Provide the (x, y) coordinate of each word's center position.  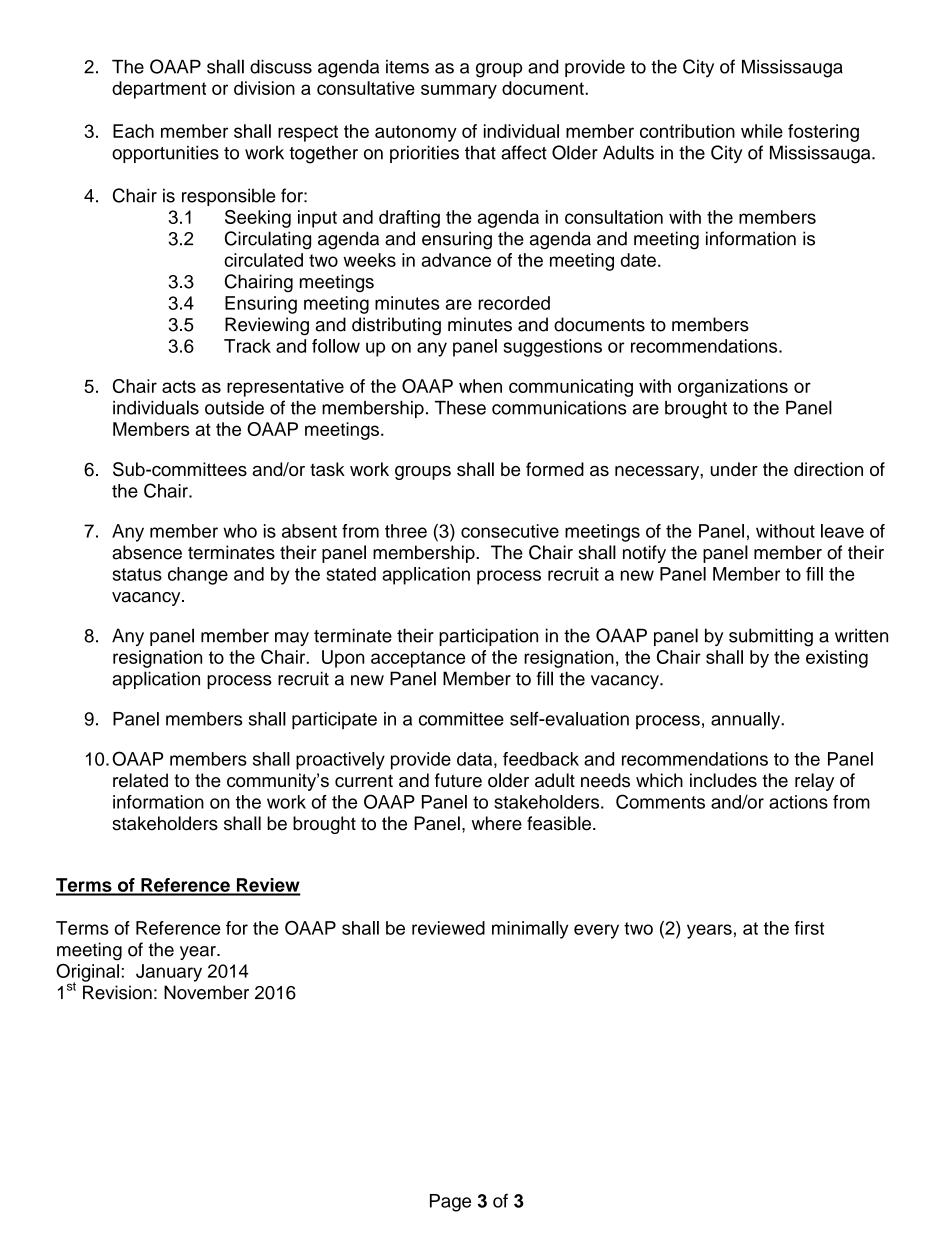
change (198, 576)
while (762, 131)
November (206, 992)
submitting (771, 637)
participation (488, 637)
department (159, 90)
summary (459, 91)
